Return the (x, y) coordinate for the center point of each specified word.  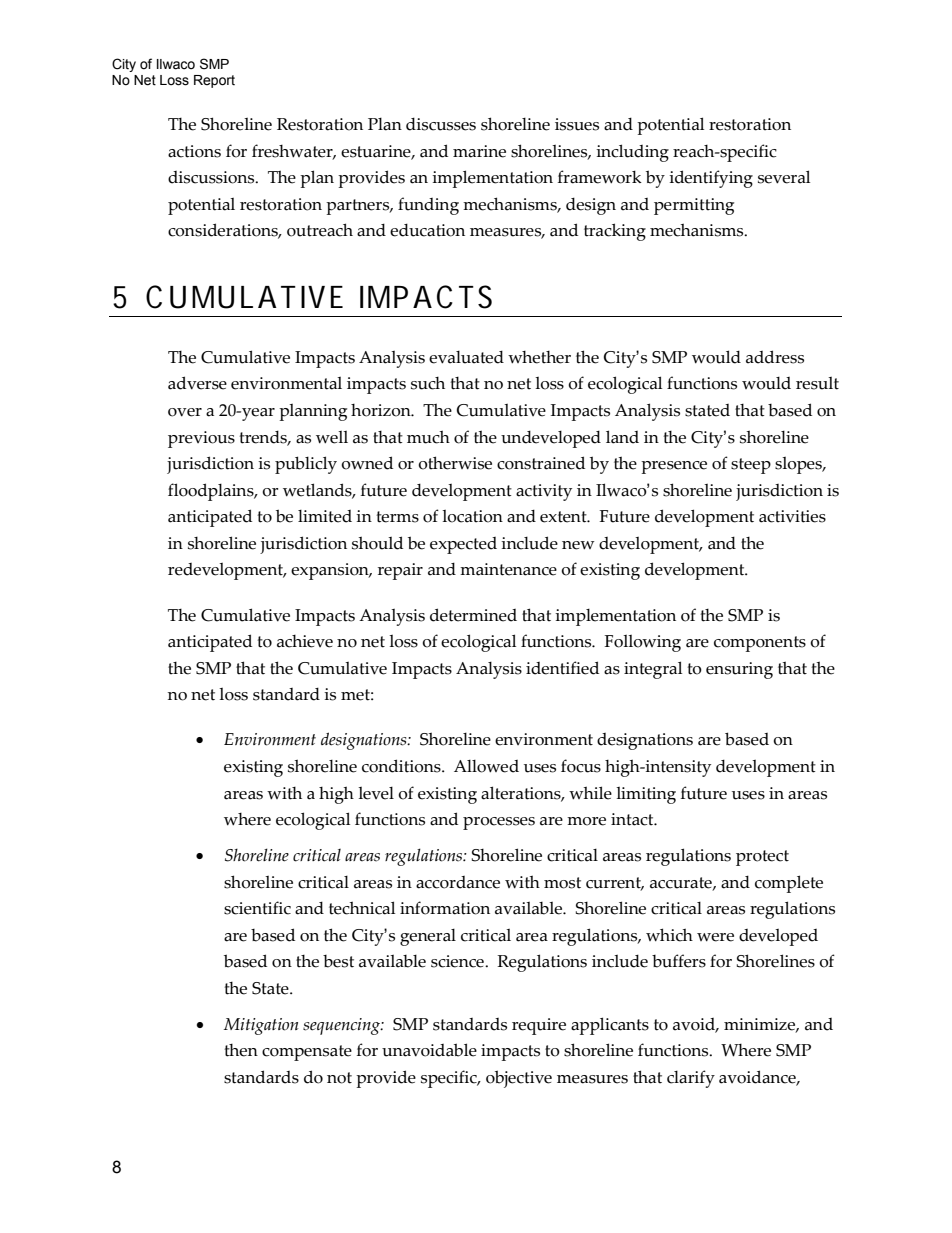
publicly (306, 465)
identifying (711, 179)
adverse (197, 383)
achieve (305, 641)
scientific (257, 908)
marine (479, 151)
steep (751, 466)
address (775, 357)
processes (499, 823)
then (241, 1050)
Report (214, 81)
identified (562, 668)
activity (544, 492)
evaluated (466, 357)
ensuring (739, 670)
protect (762, 858)
